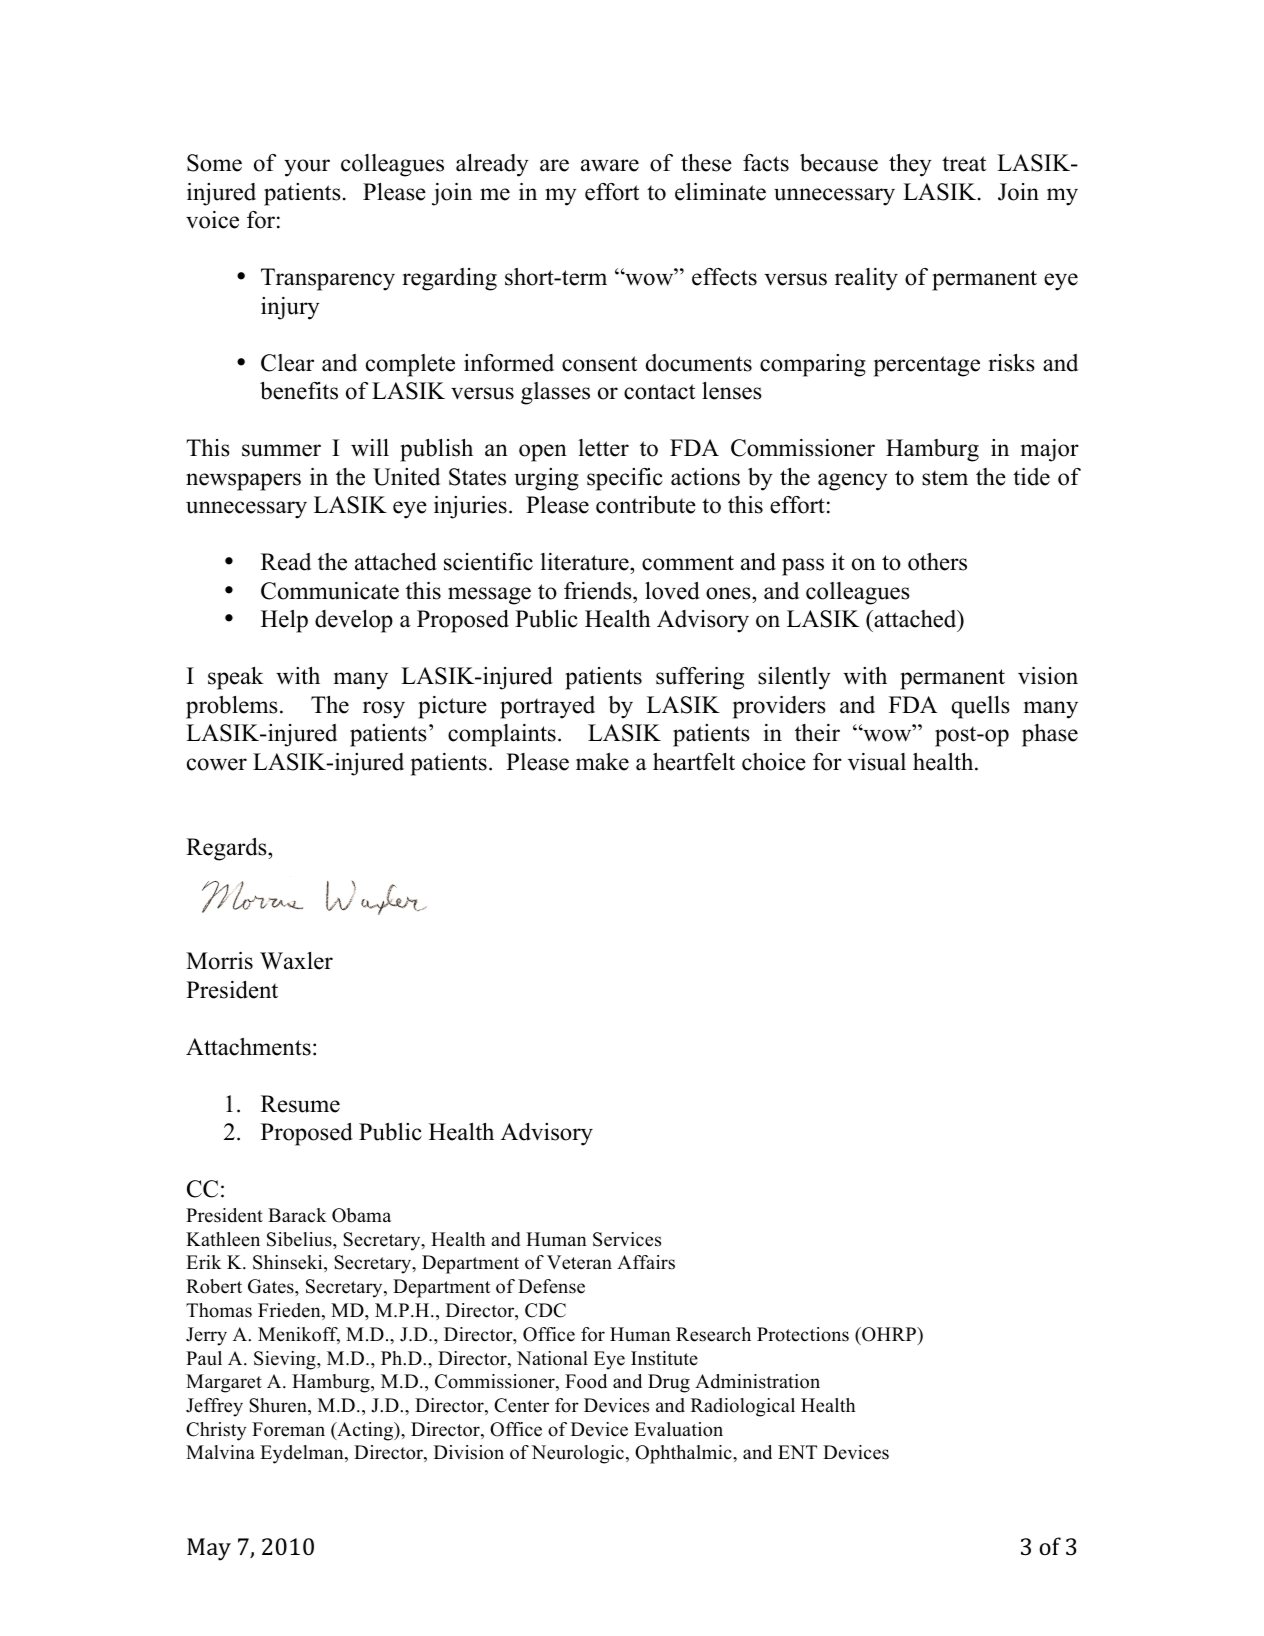 The width and height of the screenshot is (1264, 1636). Describe the element at coordinates (694, 762) in the screenshot. I see `heartfelt` at that location.
